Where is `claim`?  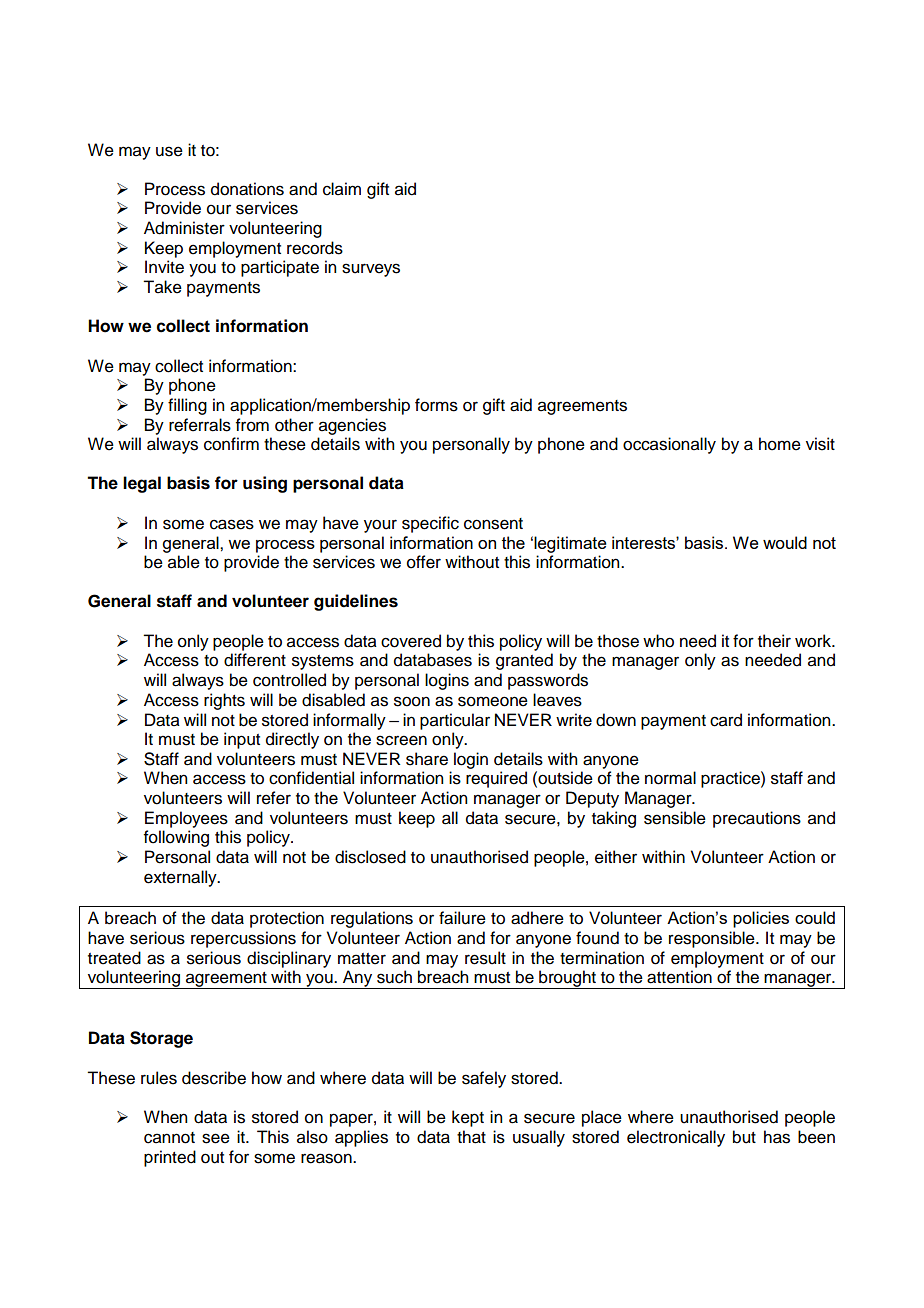
claim is located at coordinates (342, 189).
